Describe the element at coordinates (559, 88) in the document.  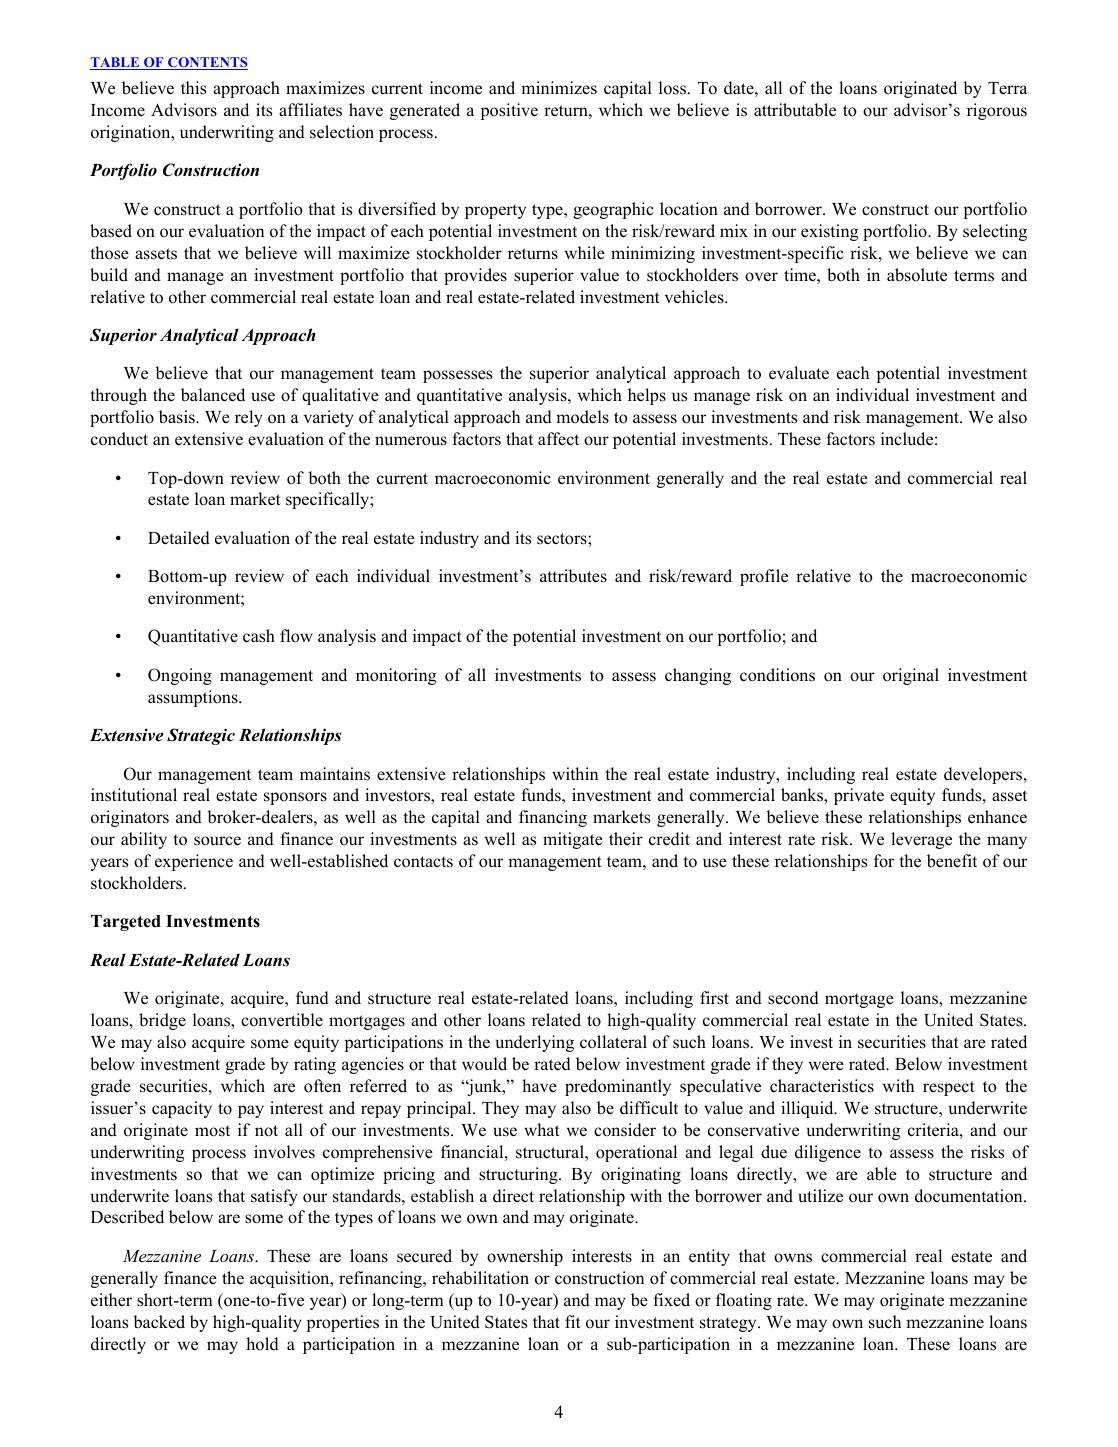
I see `minimizes` at that location.
